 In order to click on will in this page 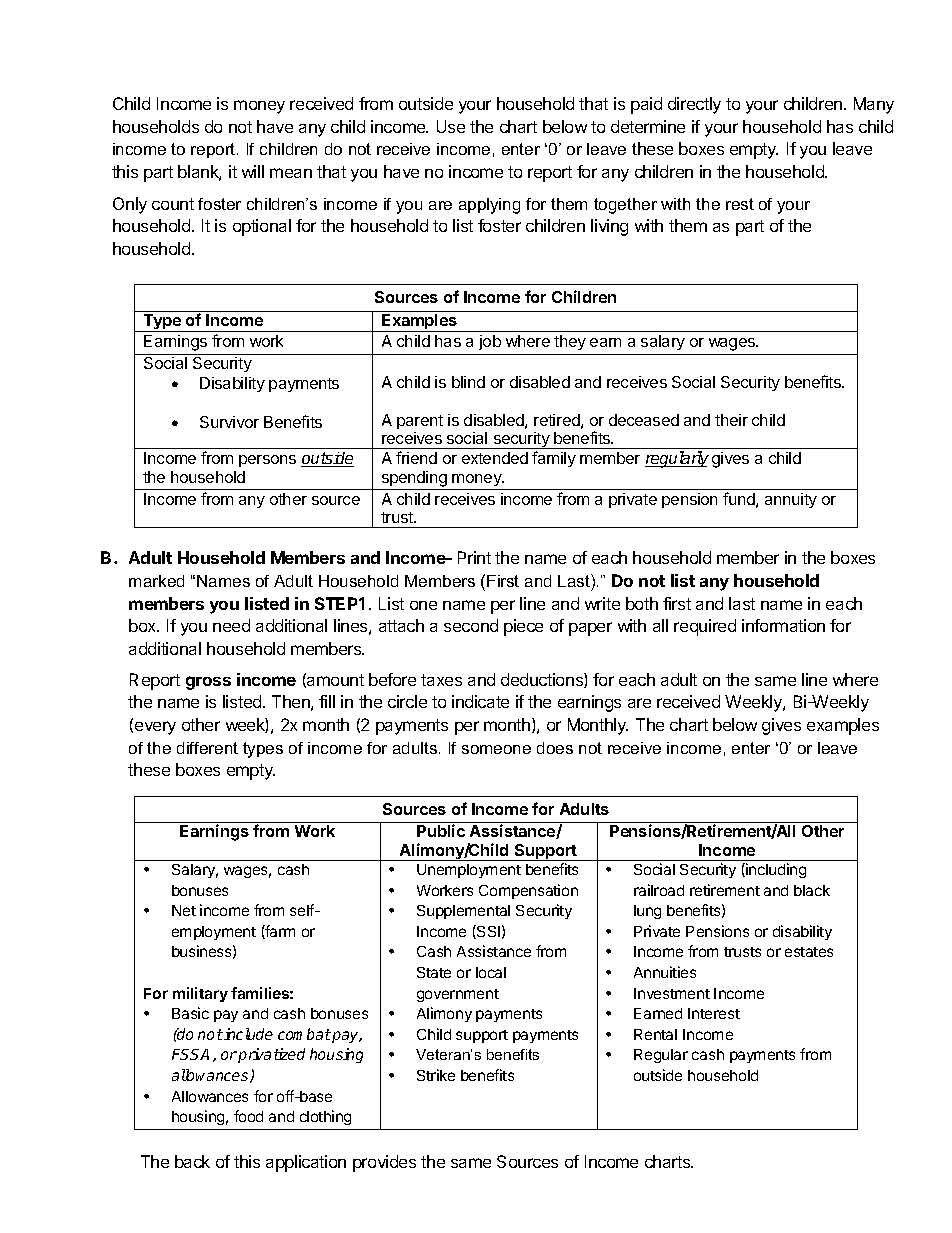, I will do `click(253, 171)`.
